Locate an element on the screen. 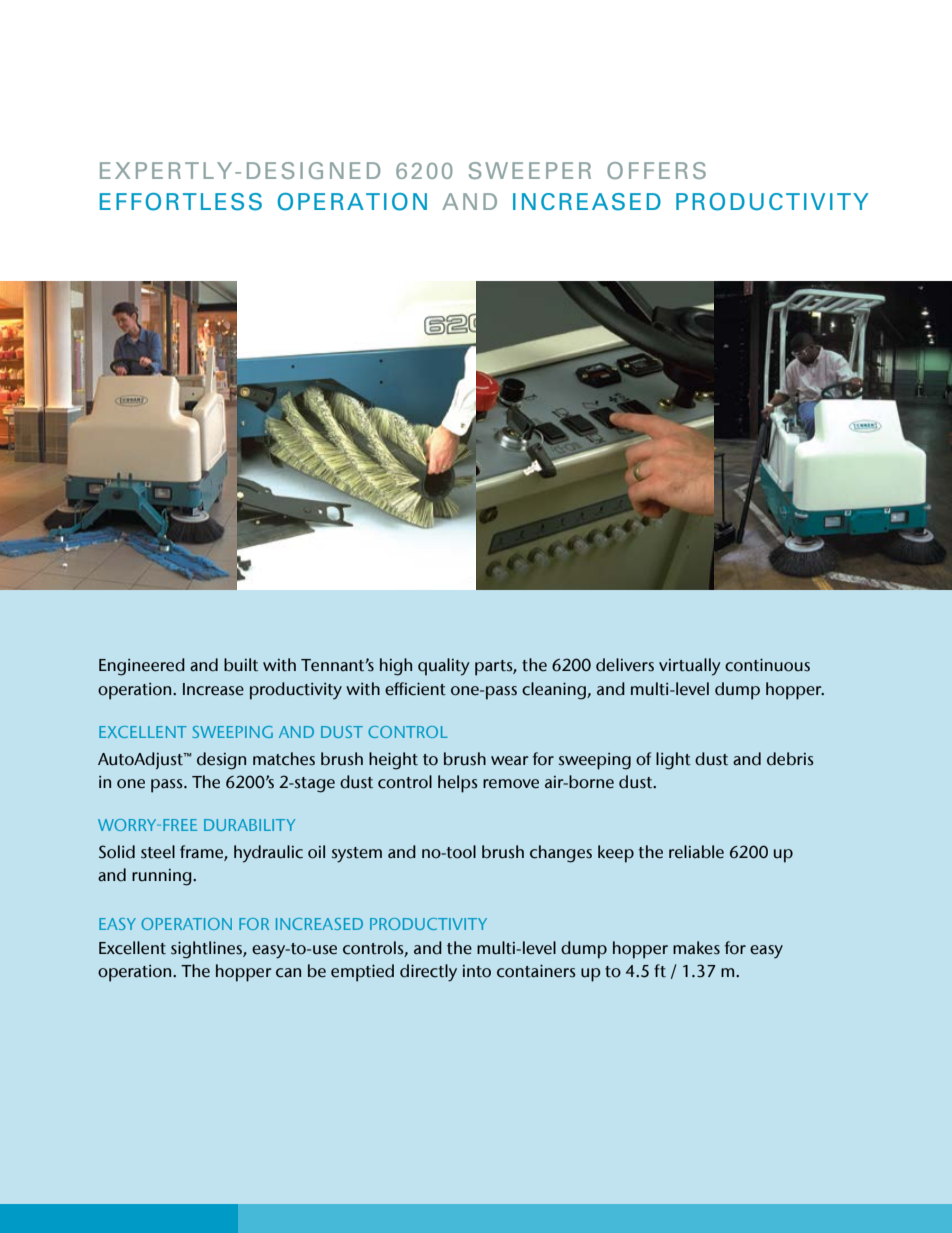 This screenshot has height=1233, width=952. can is located at coordinates (288, 973).
